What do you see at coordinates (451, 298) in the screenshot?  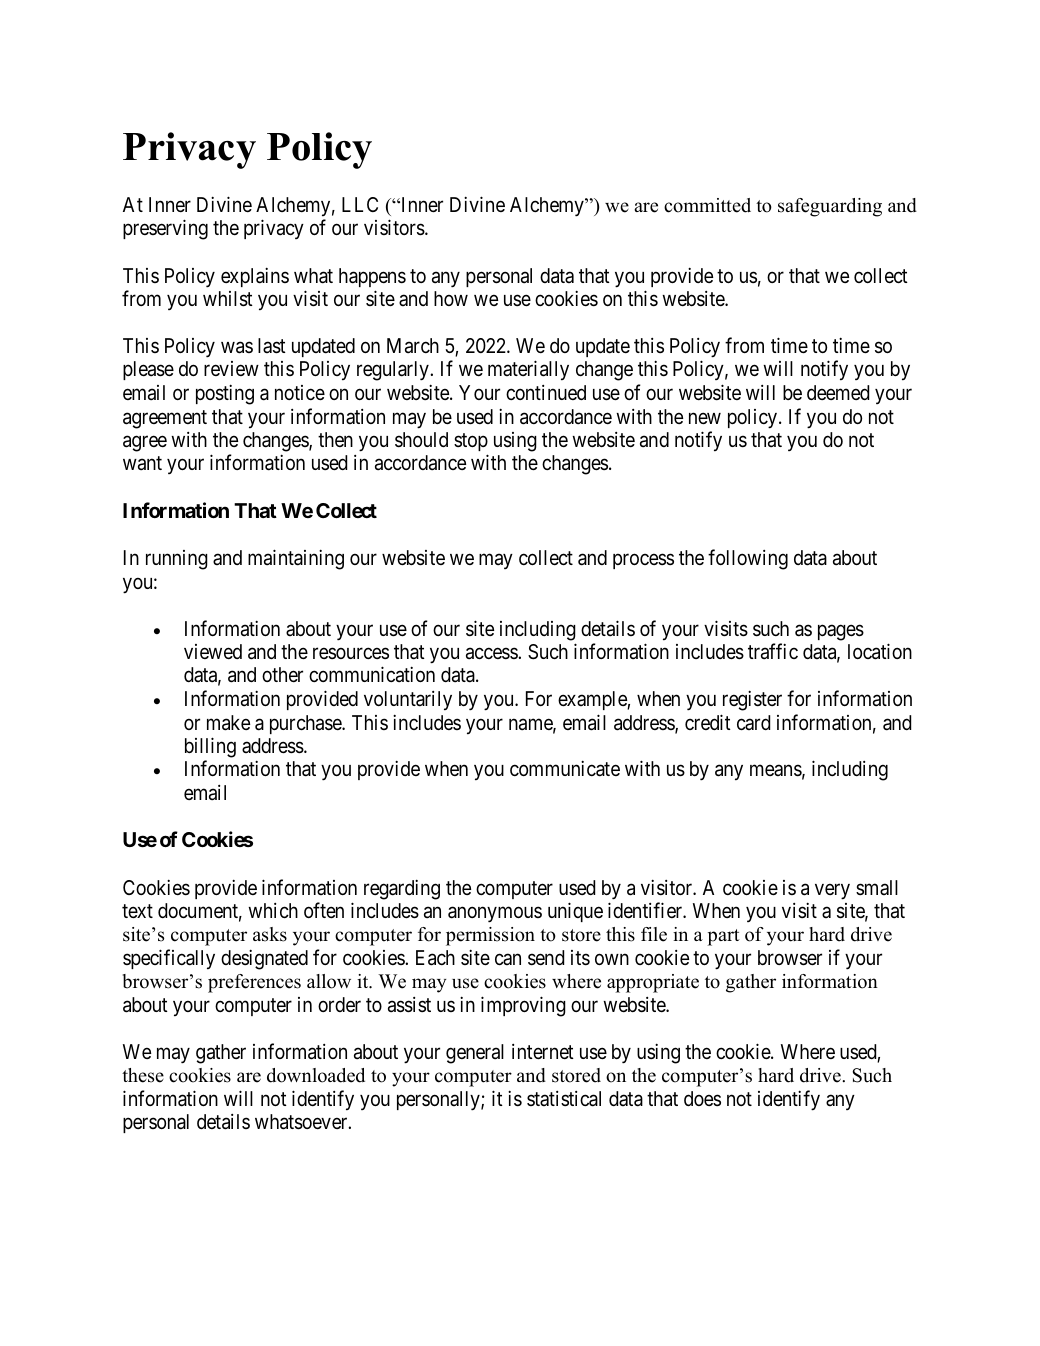 I see `how` at bounding box center [451, 298].
